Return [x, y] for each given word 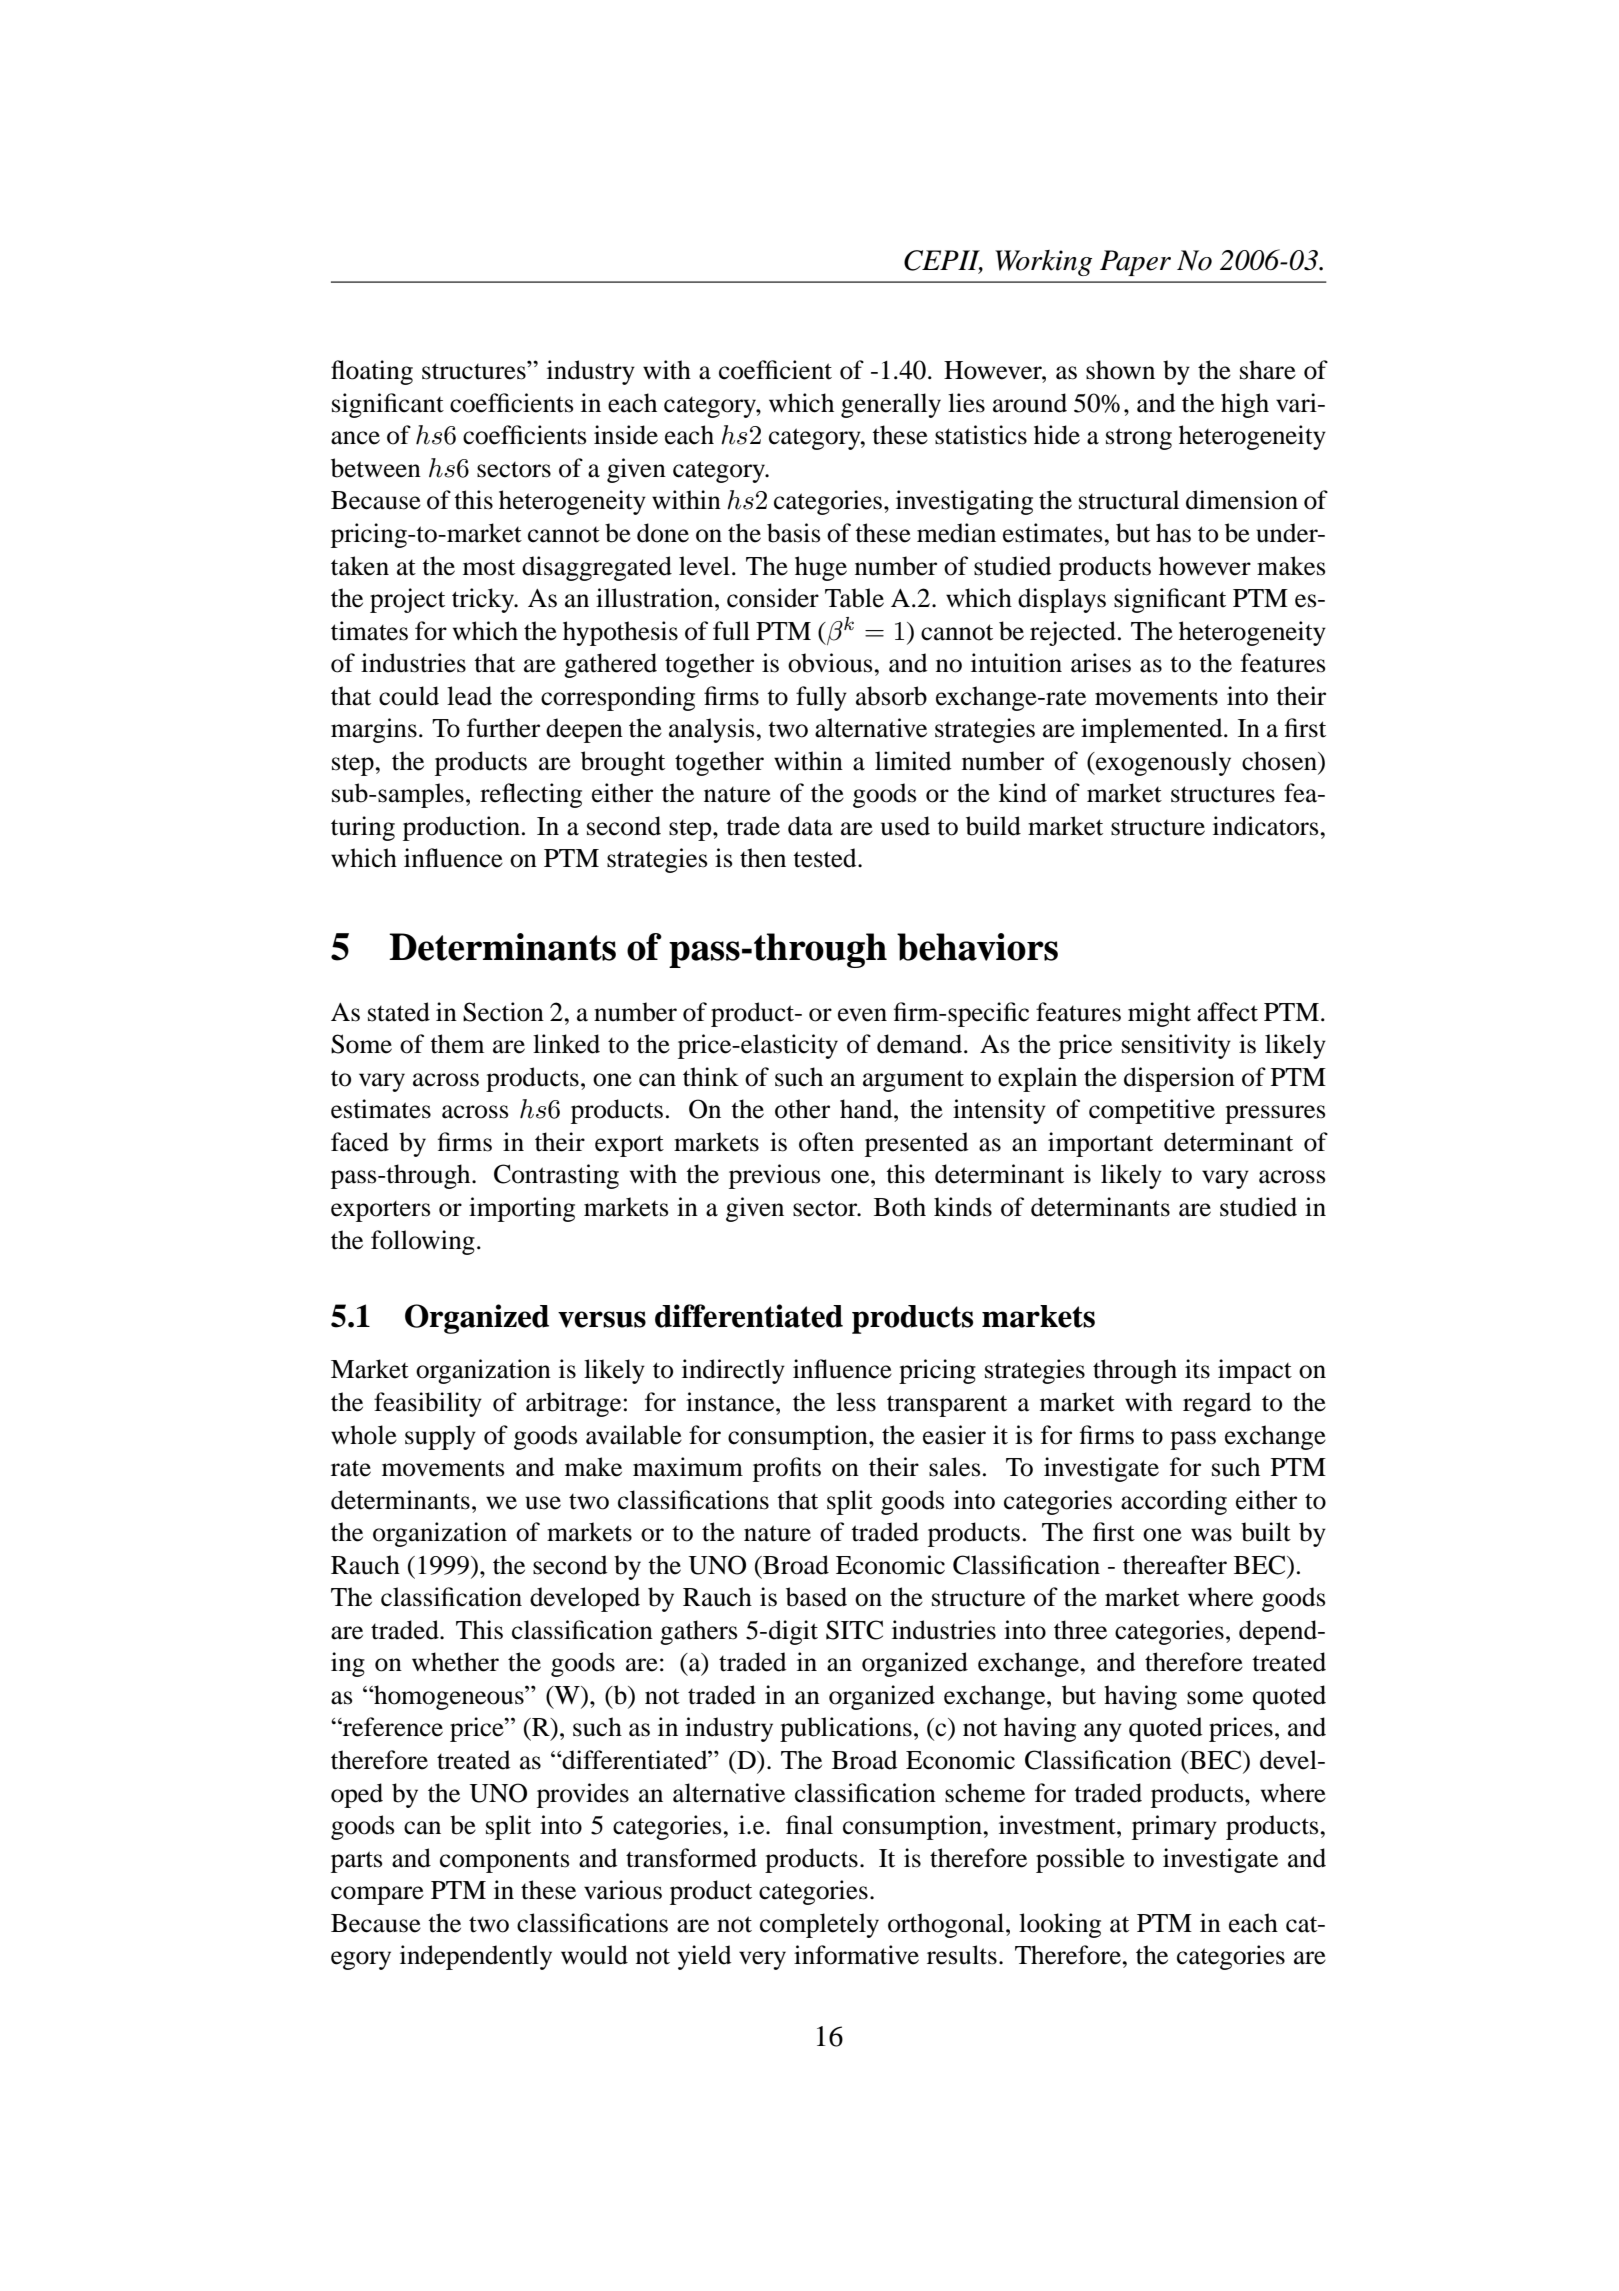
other [802, 1109]
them [457, 1044]
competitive [1152, 1111]
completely [819, 1925]
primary [1174, 1827]
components [505, 1862]
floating [372, 372]
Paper [1135, 263]
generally [891, 405]
